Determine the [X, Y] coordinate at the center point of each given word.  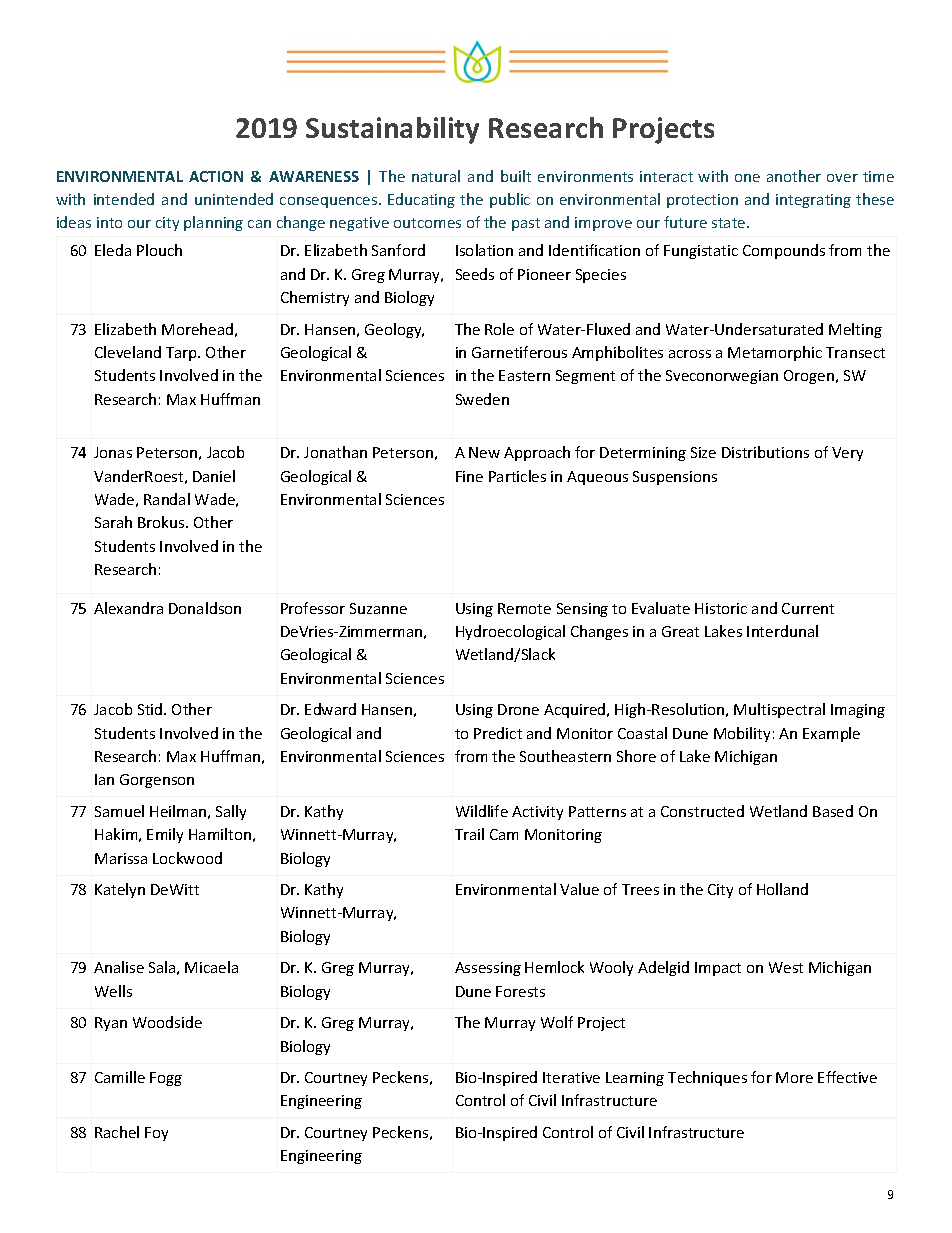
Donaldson [205, 608]
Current [808, 608]
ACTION [216, 176]
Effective [847, 1077]
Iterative [571, 1077]
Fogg [166, 1079]
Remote [524, 608]
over [842, 178]
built [516, 176]
